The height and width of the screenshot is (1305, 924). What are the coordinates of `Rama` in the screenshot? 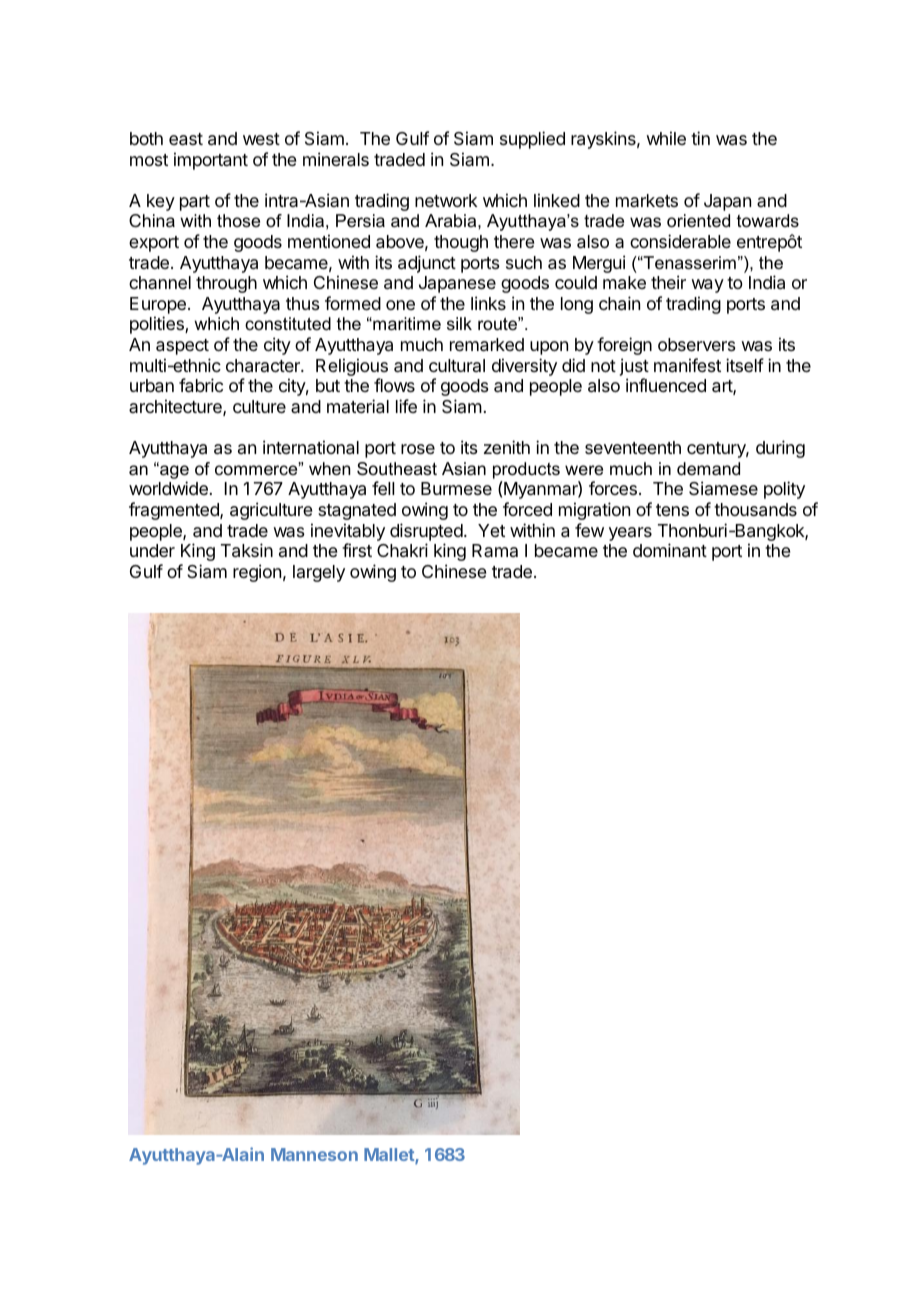 It's located at (495, 550).
